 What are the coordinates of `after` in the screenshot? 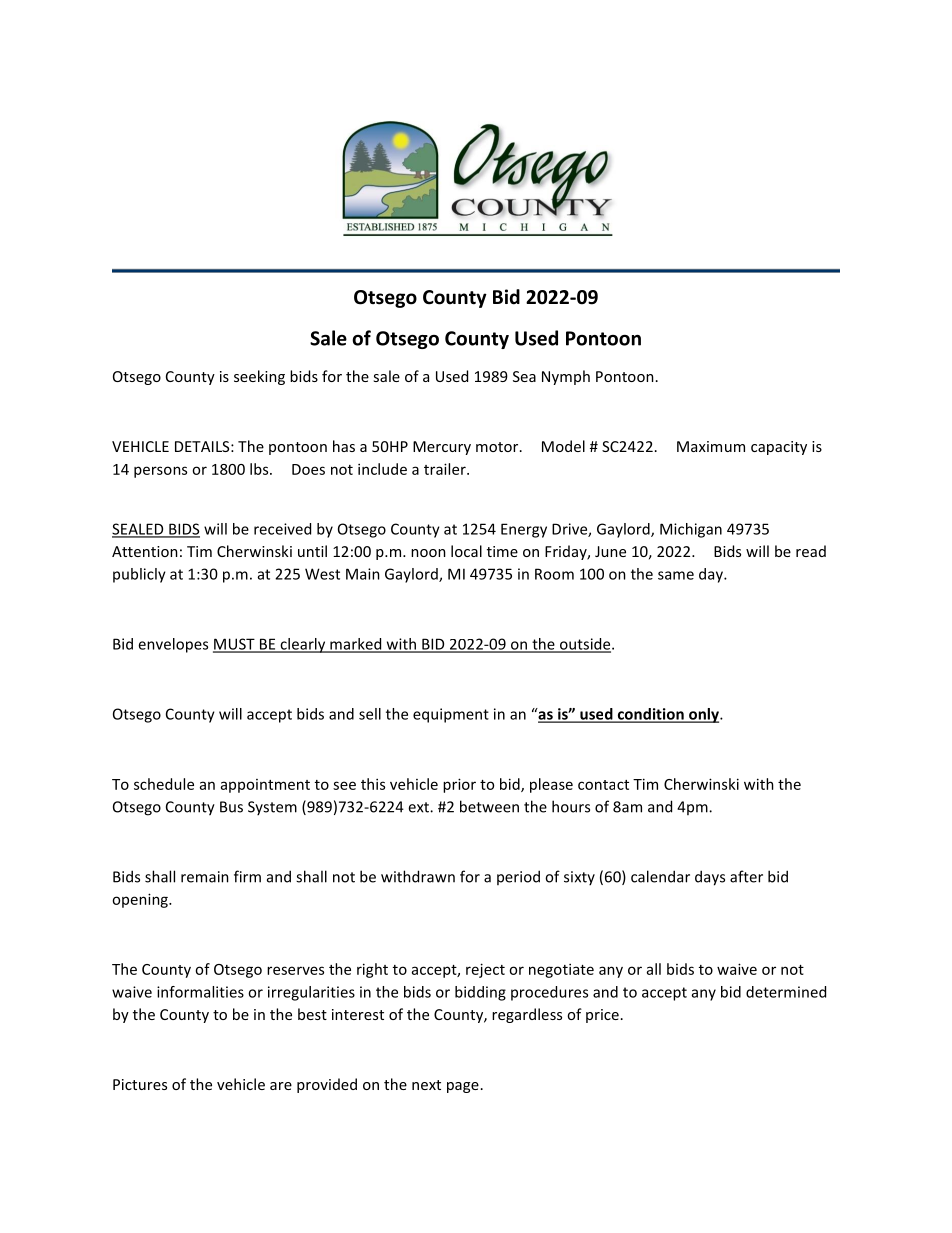 It's located at (746, 876).
